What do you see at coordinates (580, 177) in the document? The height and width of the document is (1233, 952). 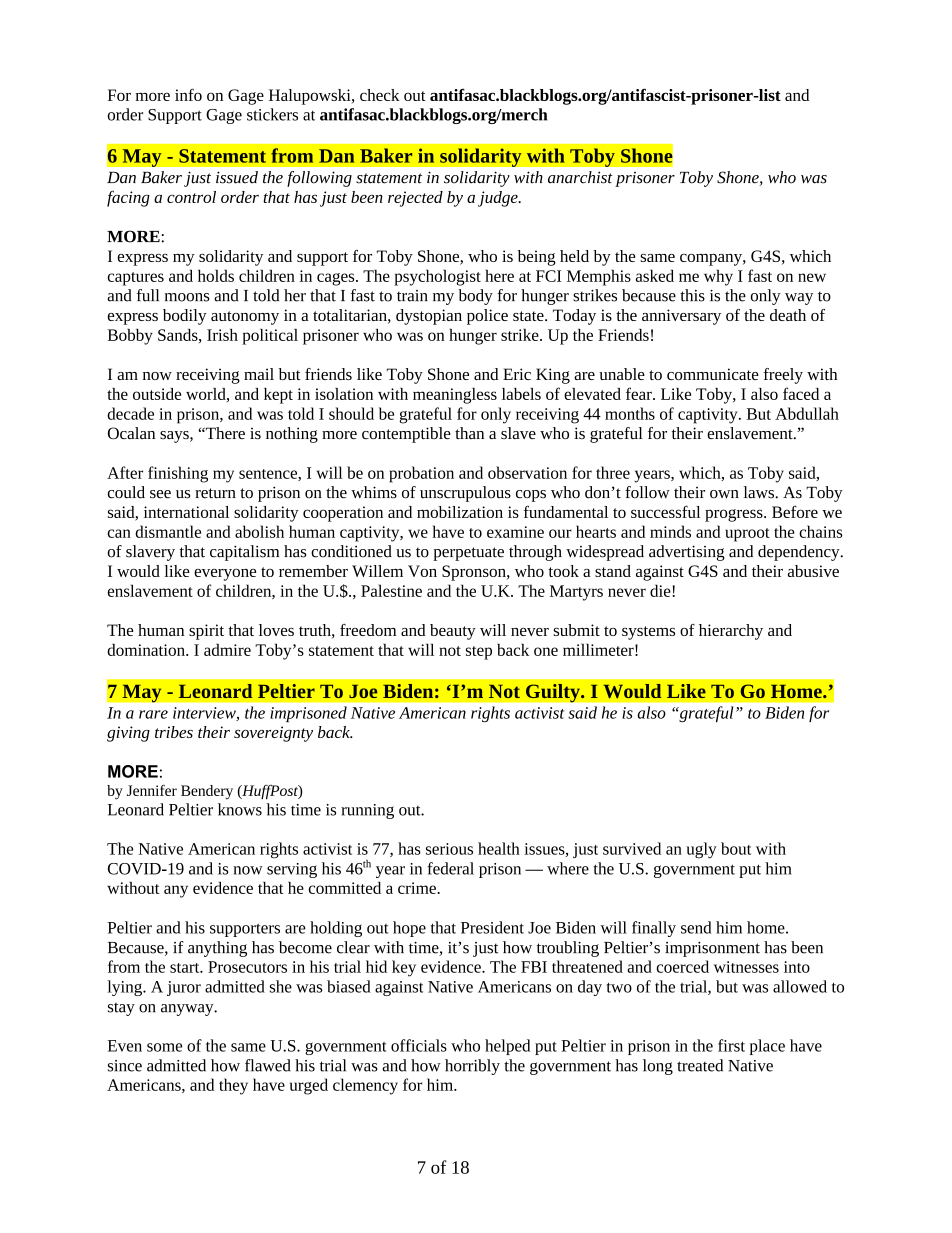 I see `anarchist` at bounding box center [580, 177].
